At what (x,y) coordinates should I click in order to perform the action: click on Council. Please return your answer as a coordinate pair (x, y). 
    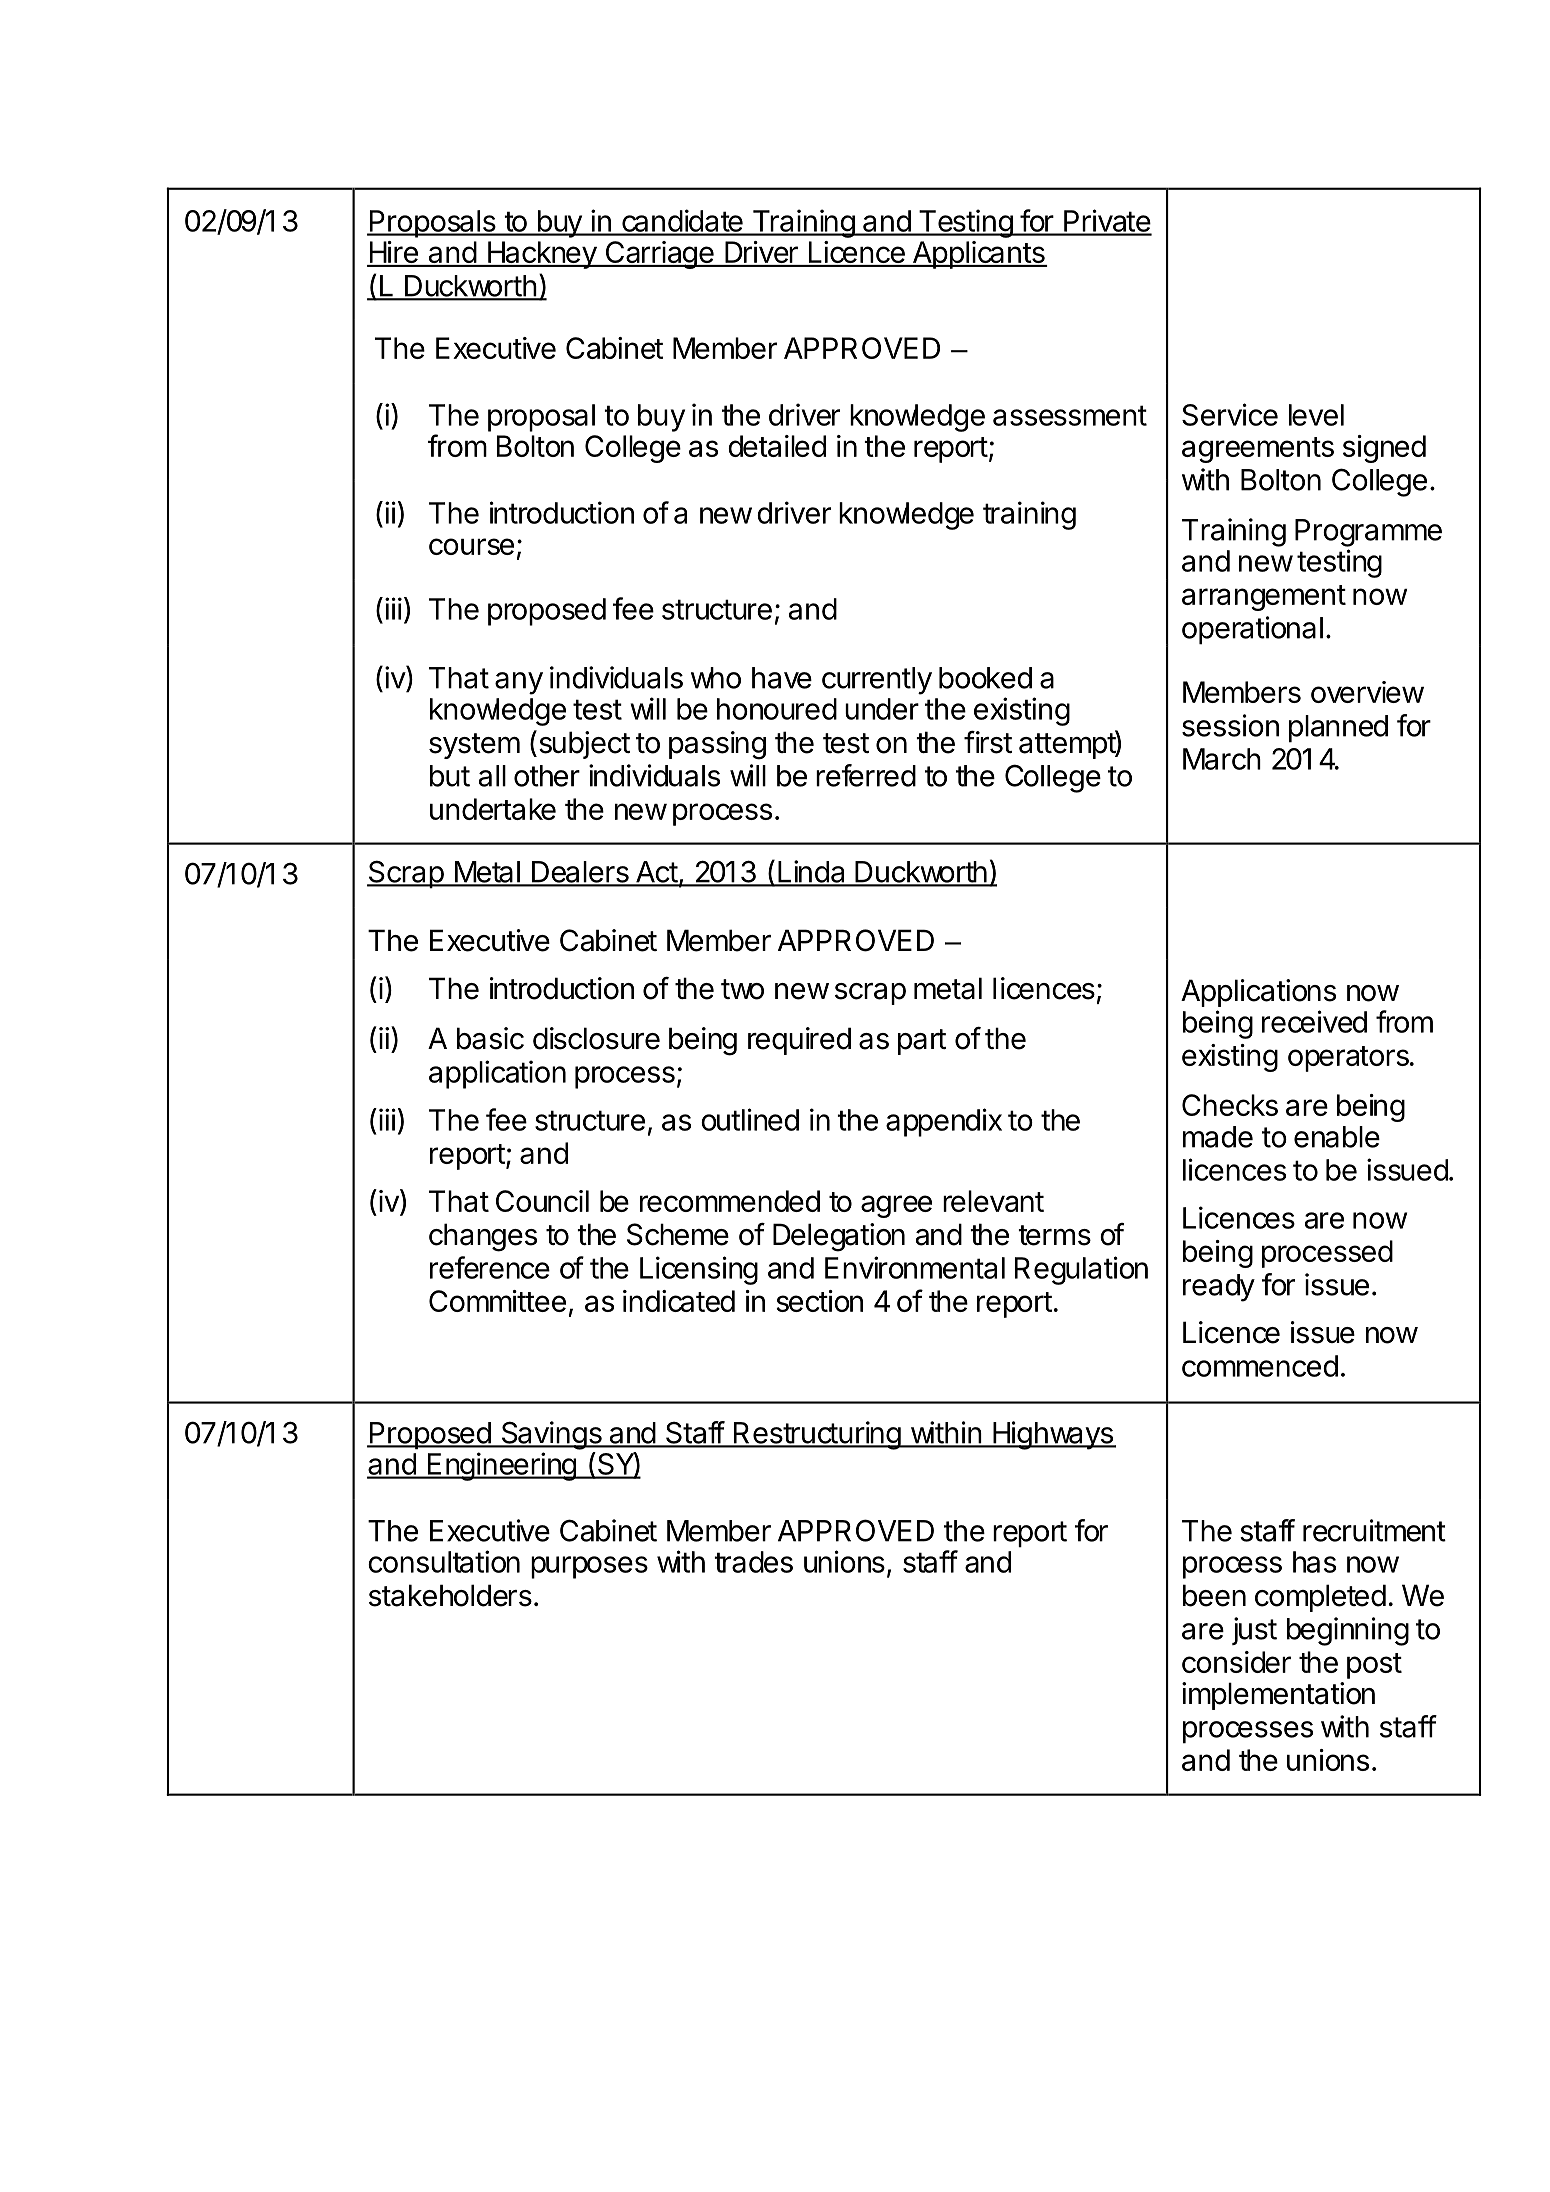
    Looking at the image, I should click on (542, 1201).
